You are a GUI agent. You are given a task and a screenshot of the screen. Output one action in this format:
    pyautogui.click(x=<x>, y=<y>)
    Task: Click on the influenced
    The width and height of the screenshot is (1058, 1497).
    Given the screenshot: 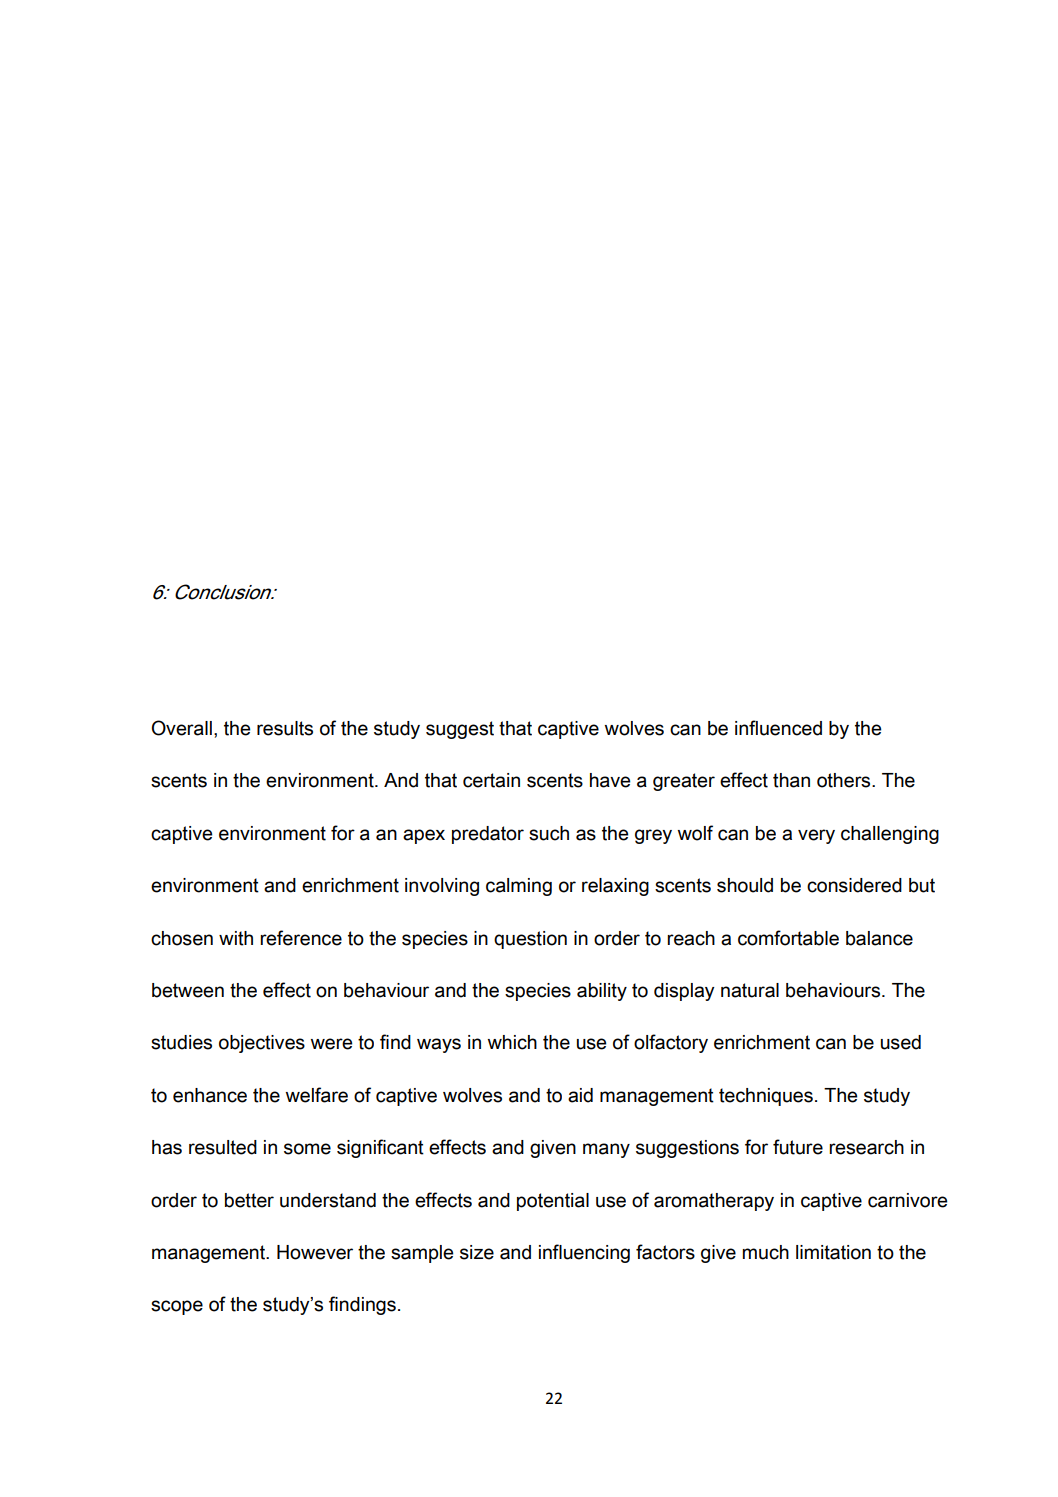 What is the action you would take?
    pyautogui.click(x=778, y=728)
